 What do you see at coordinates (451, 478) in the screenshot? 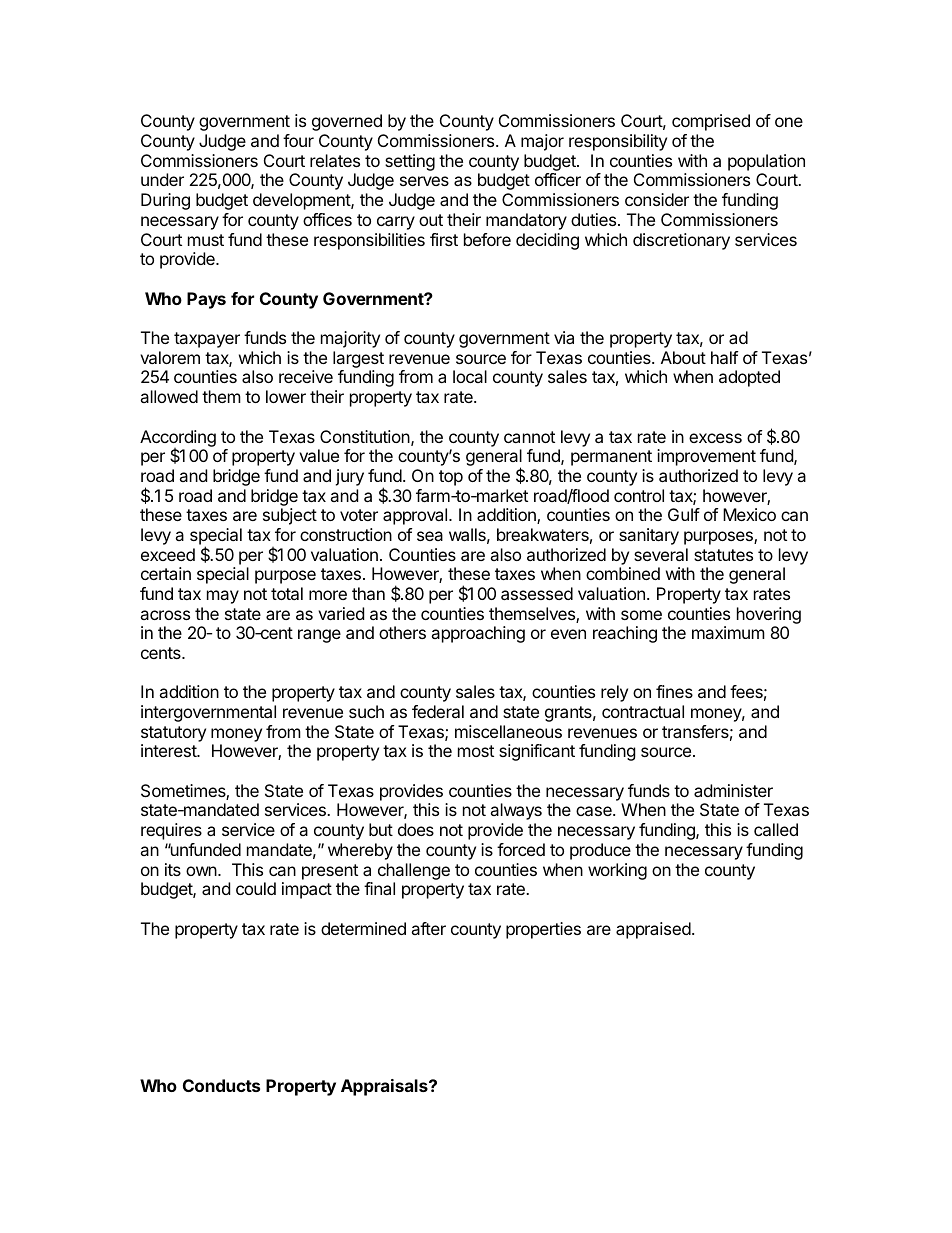
I see `top` at bounding box center [451, 478].
